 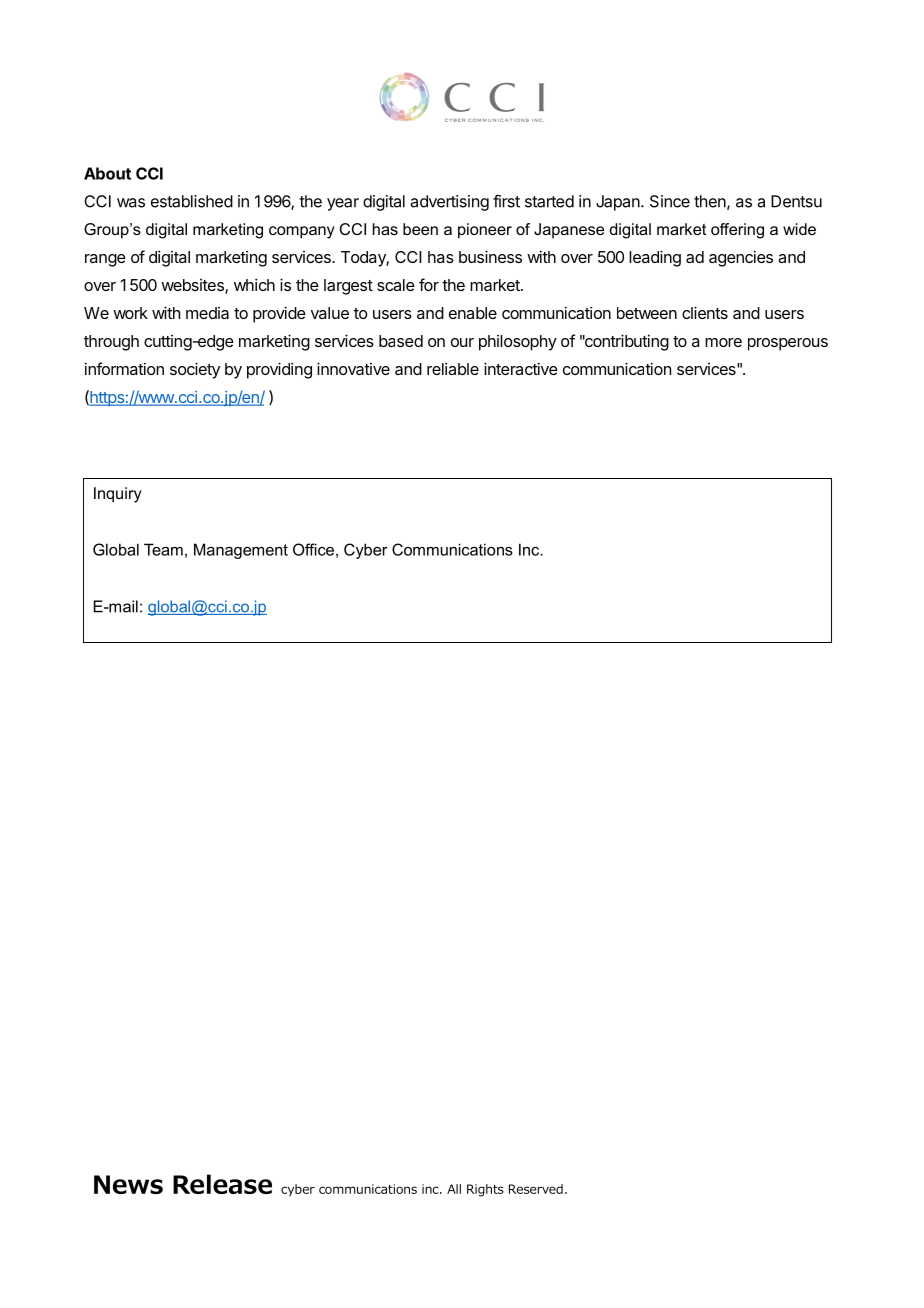 I want to click on Management, so click(x=241, y=551).
